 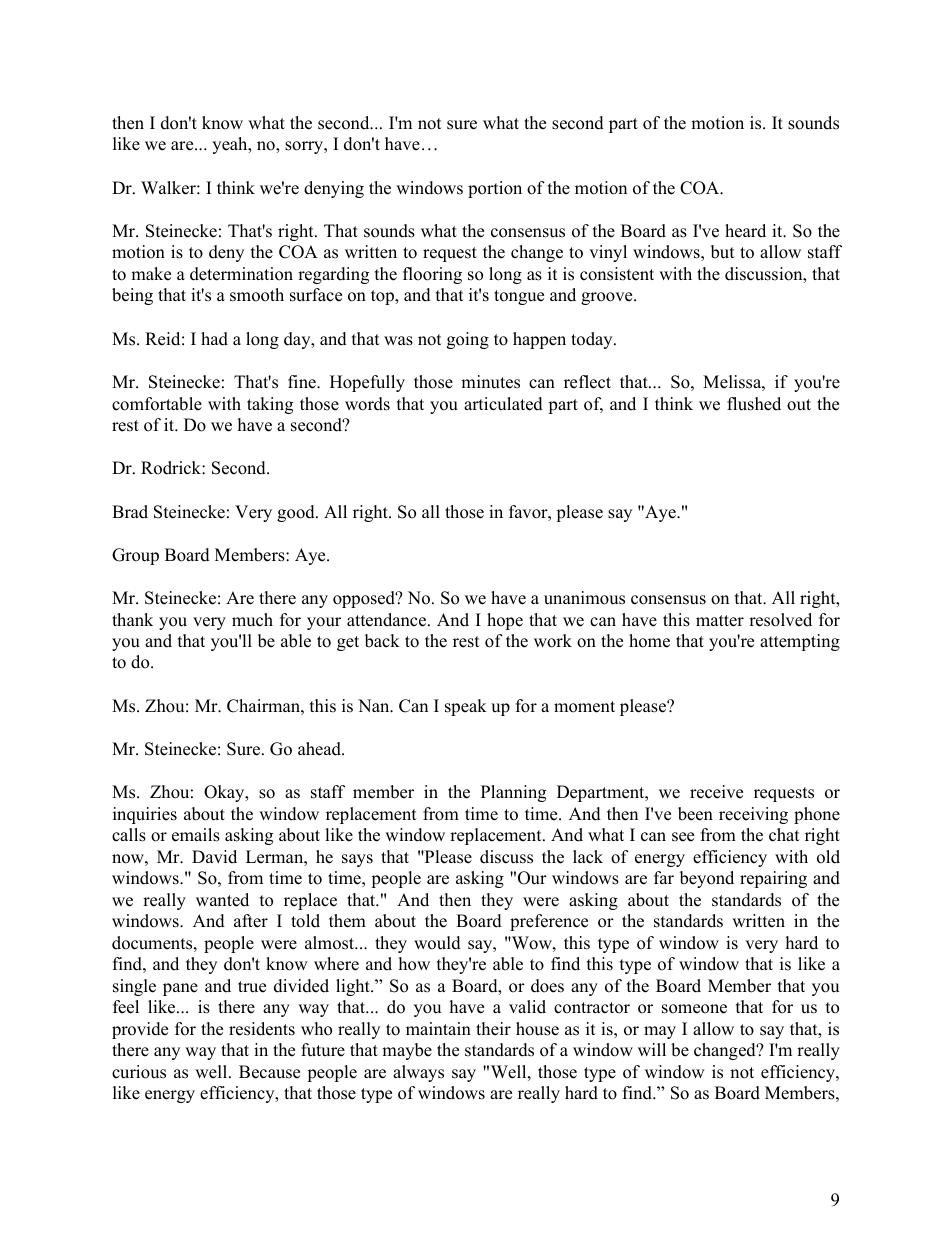 I want to click on someone, so click(x=694, y=1009).
